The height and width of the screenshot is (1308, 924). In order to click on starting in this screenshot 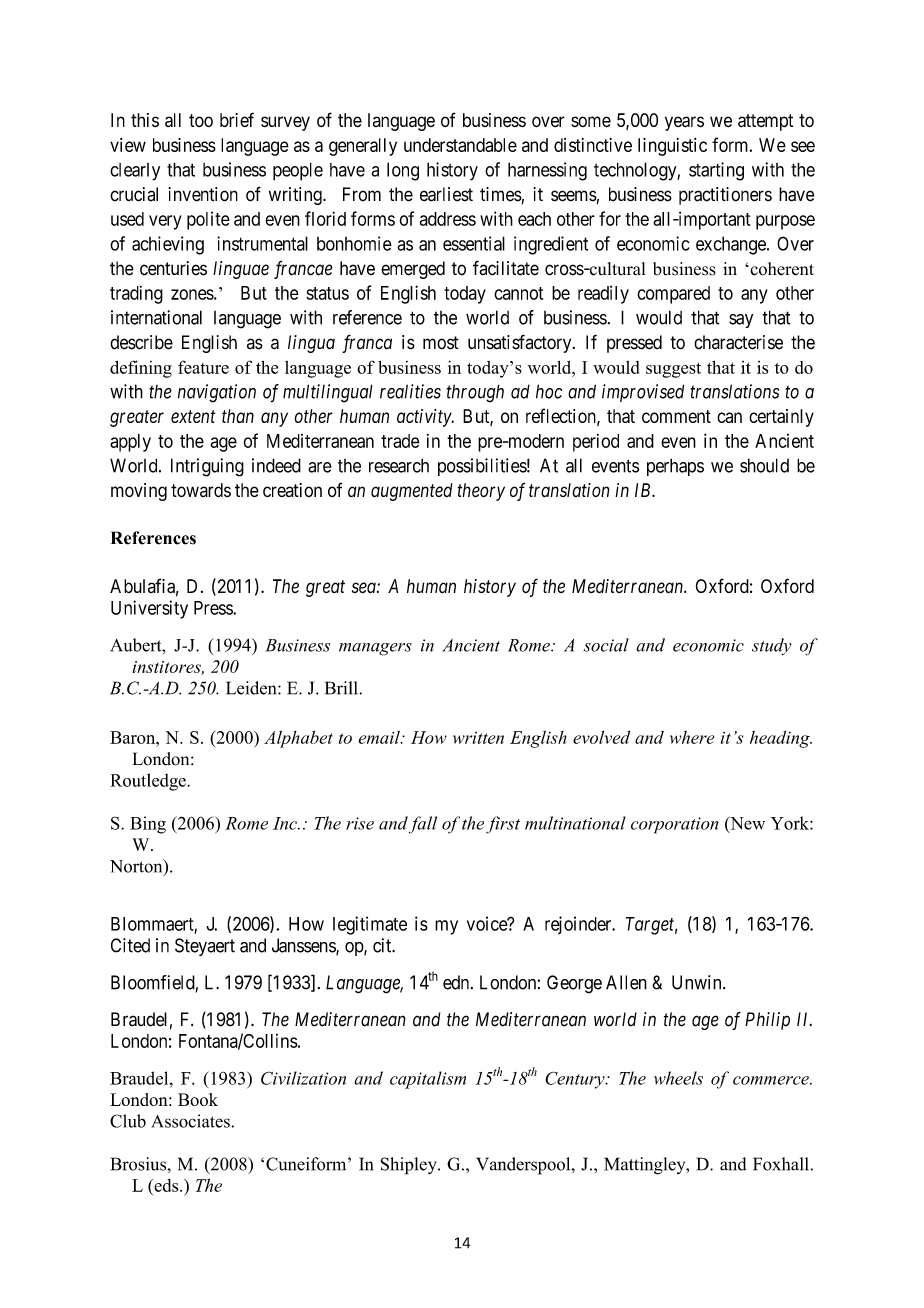, I will do `click(716, 171)`.
